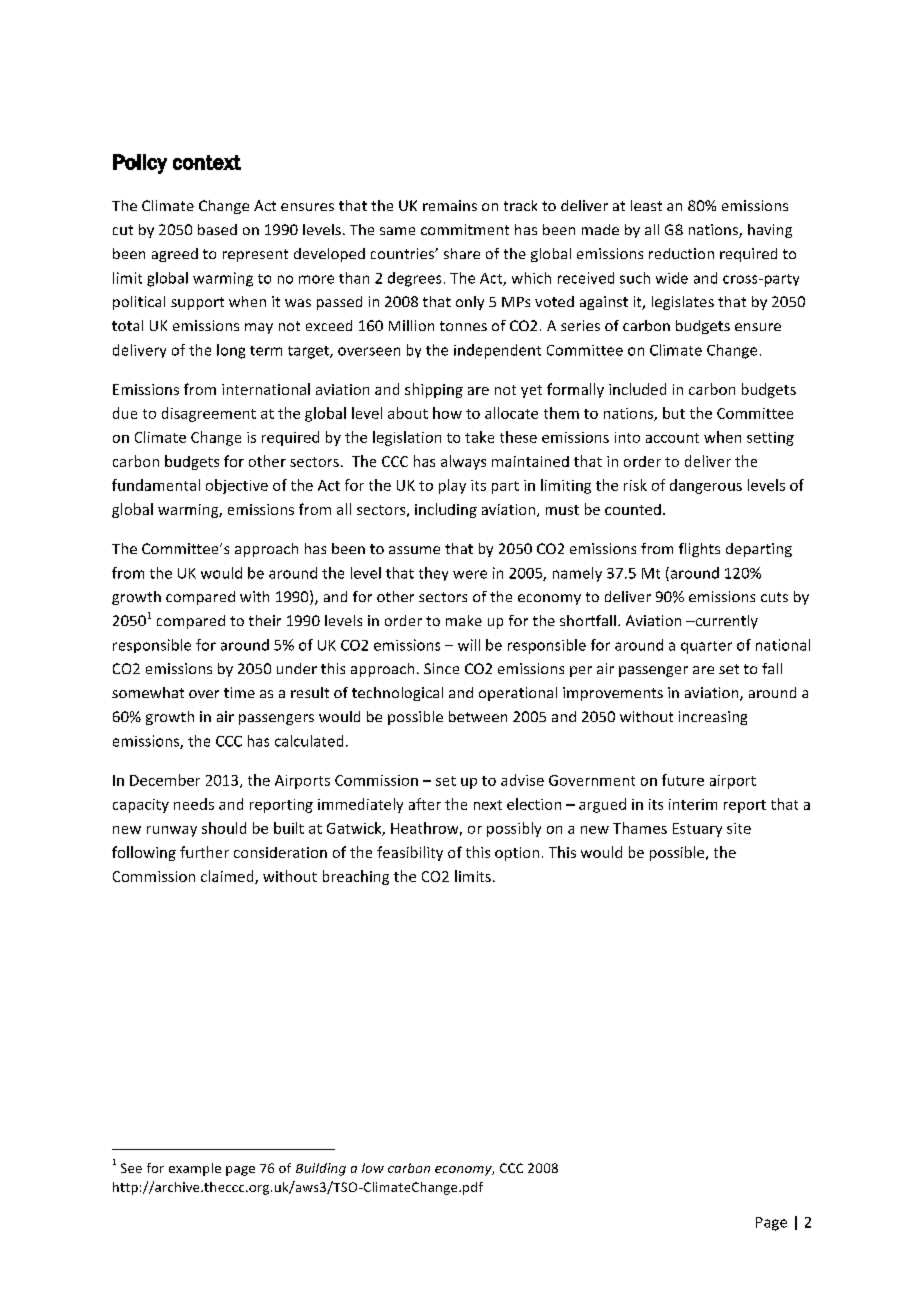 The image size is (924, 1308). I want to click on disagreement, so click(209, 414).
